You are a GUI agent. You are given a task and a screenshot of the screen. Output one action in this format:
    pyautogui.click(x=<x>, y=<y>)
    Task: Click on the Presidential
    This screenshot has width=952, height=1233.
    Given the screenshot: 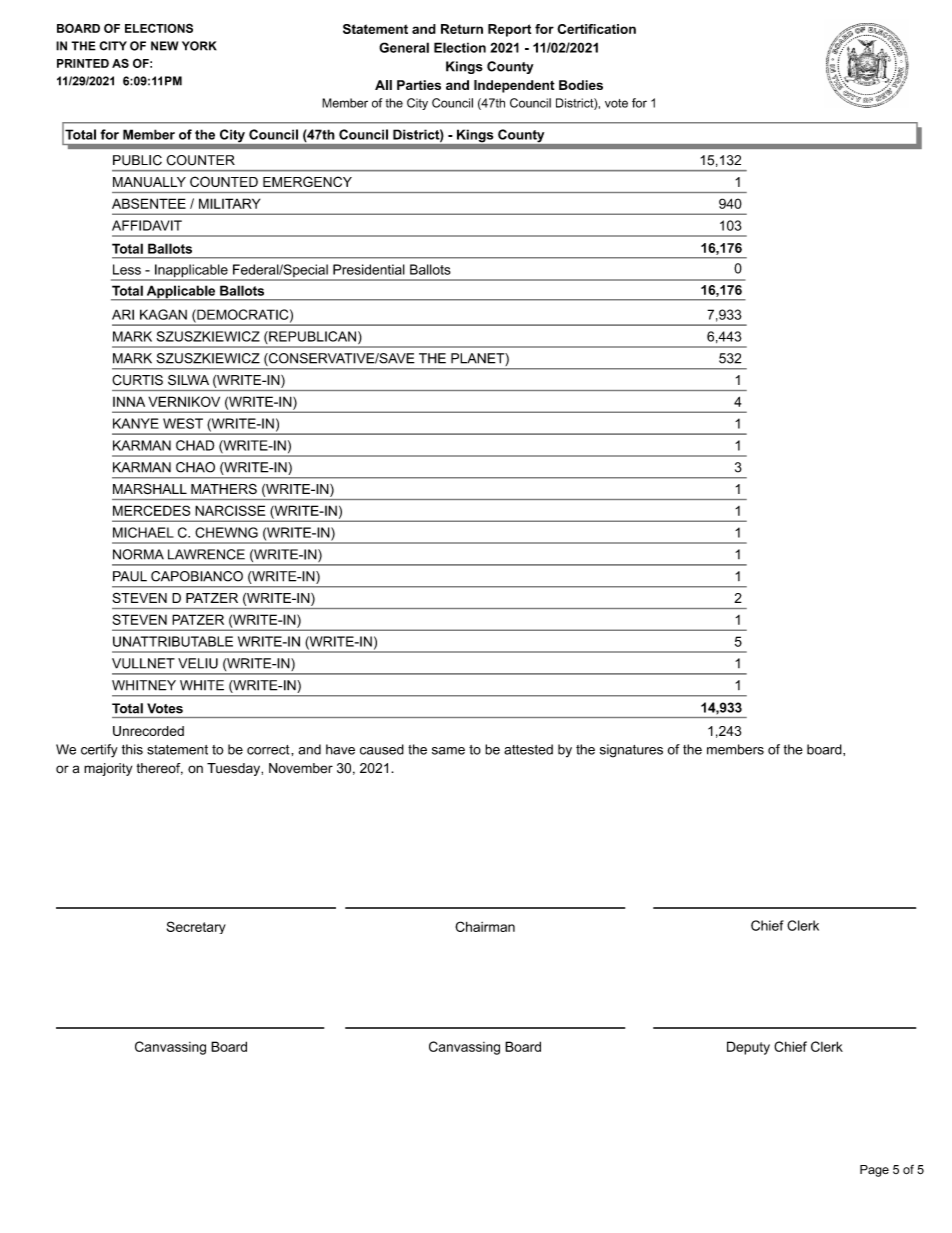 What is the action you would take?
    pyautogui.click(x=369, y=269)
